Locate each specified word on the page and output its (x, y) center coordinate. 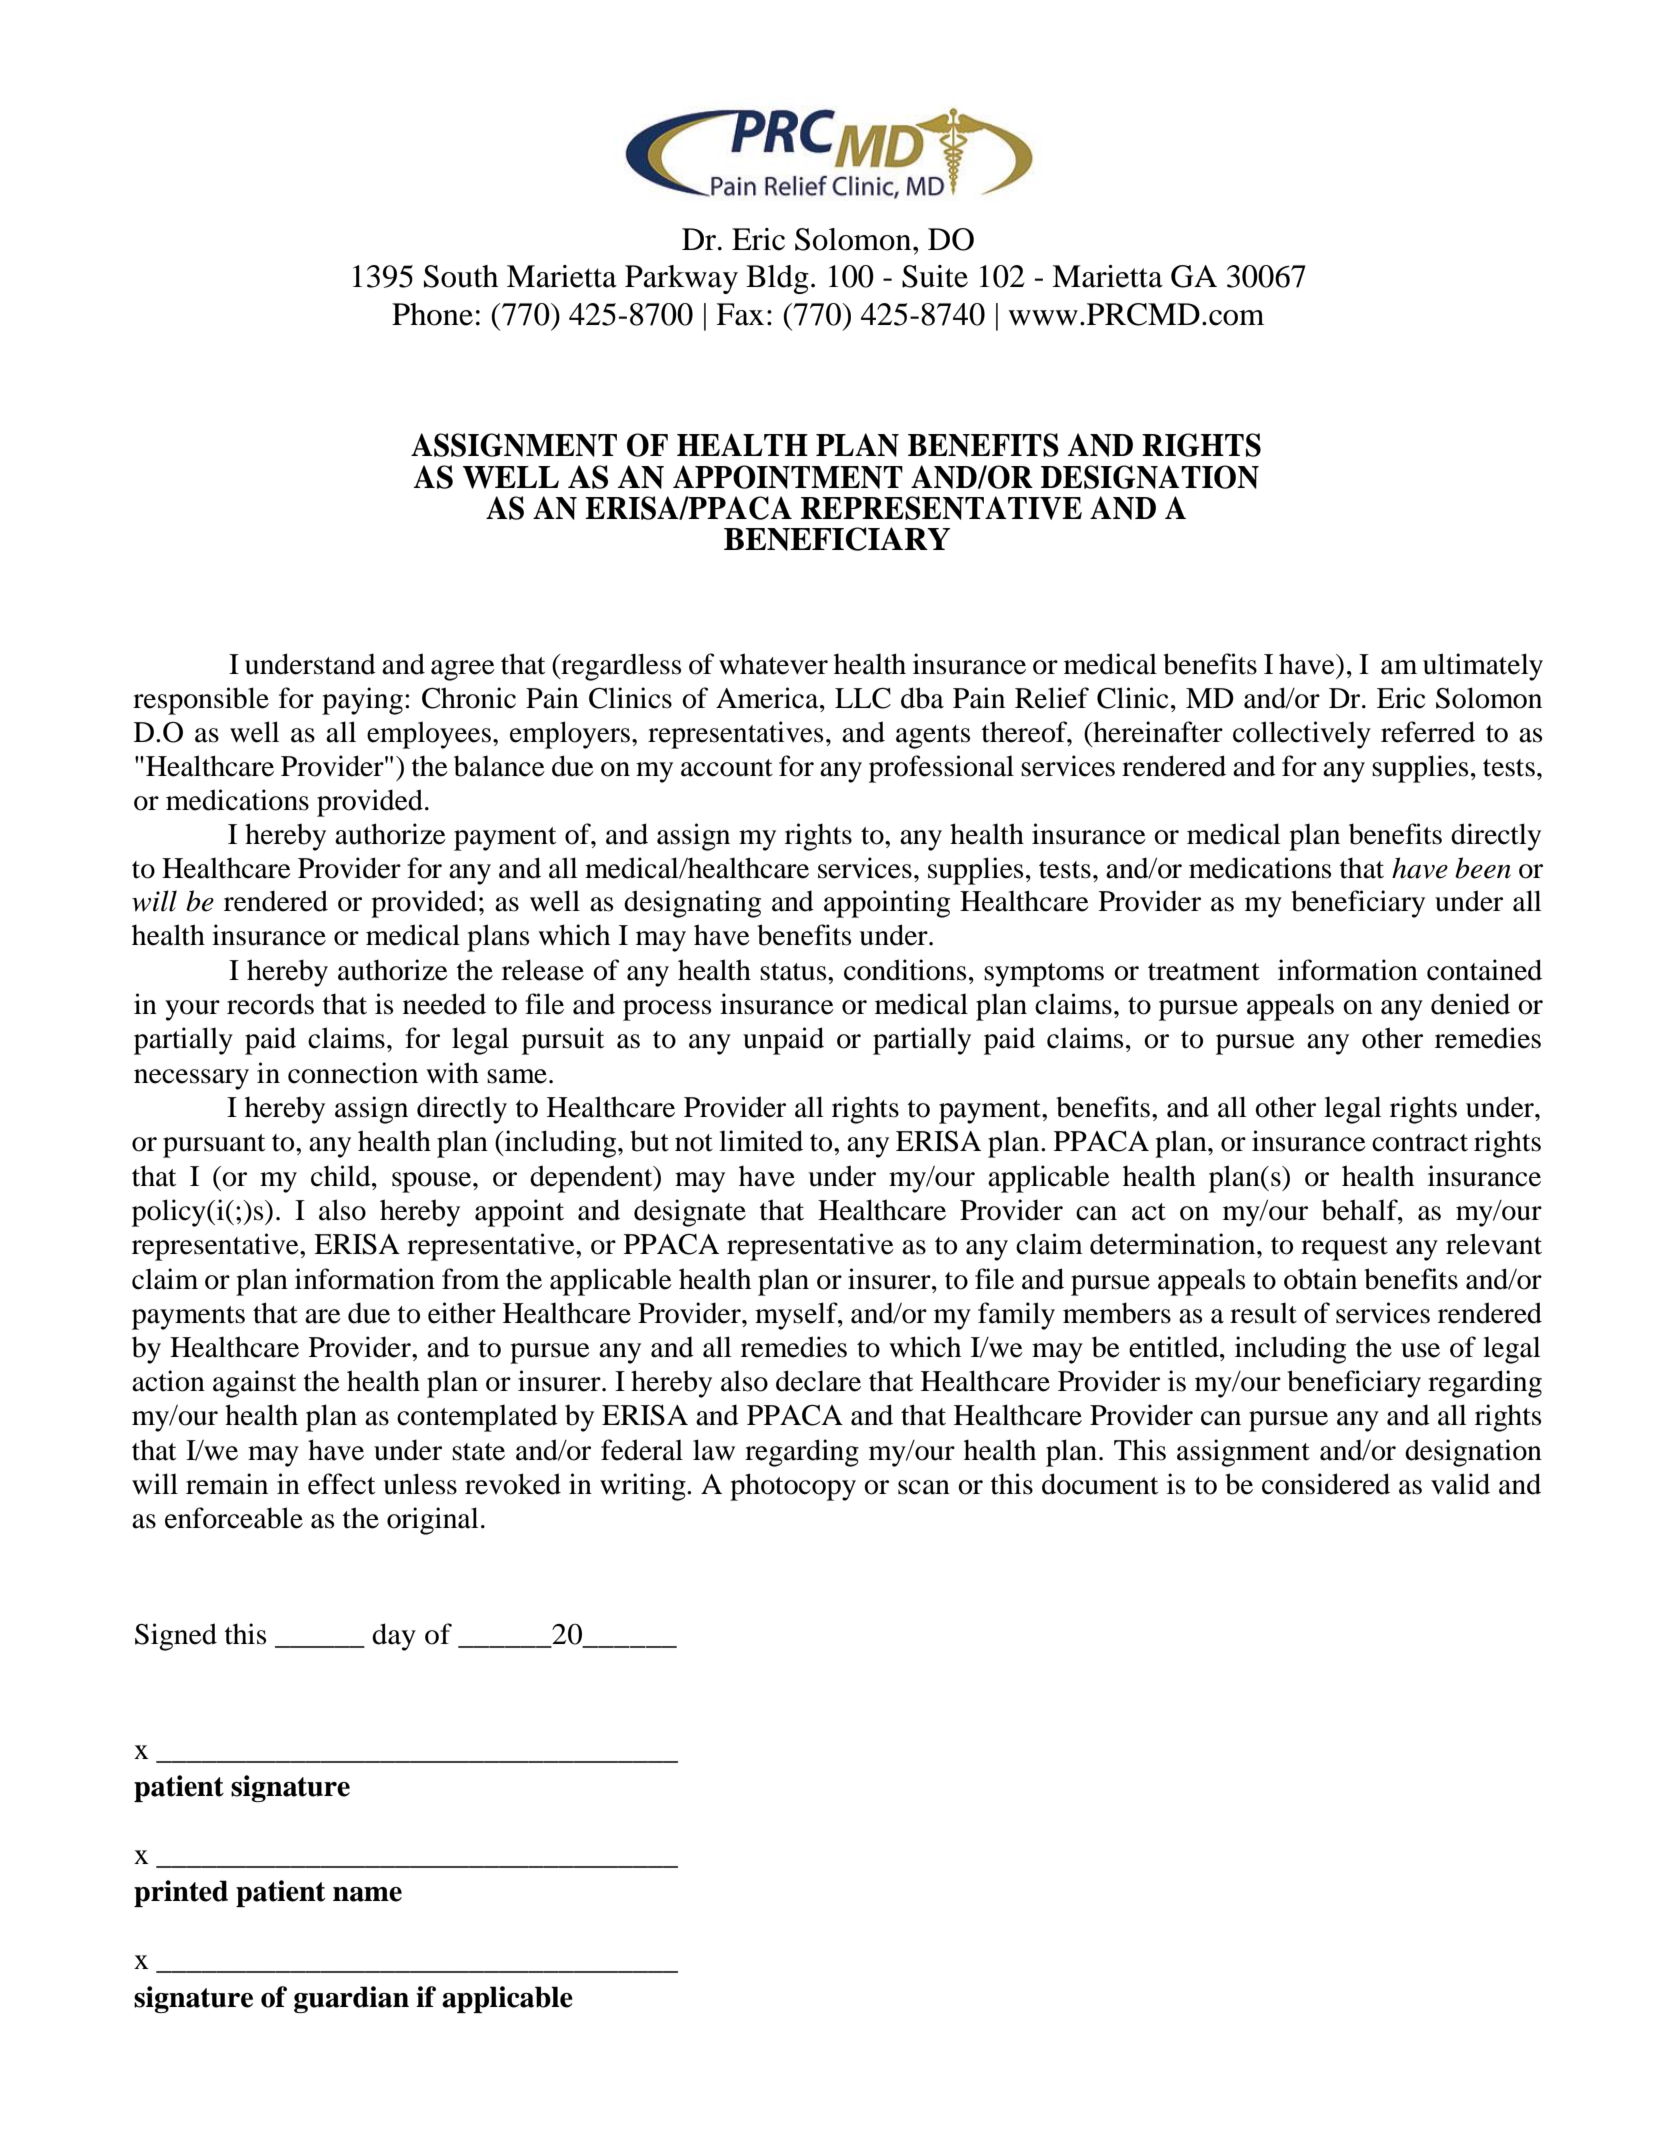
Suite (935, 276)
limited (761, 1141)
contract (1420, 1143)
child (342, 1176)
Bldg (777, 279)
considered (1326, 1484)
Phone (432, 314)
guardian (351, 1999)
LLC (863, 698)
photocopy (793, 1487)
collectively (1302, 735)
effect (341, 1484)
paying (362, 701)
